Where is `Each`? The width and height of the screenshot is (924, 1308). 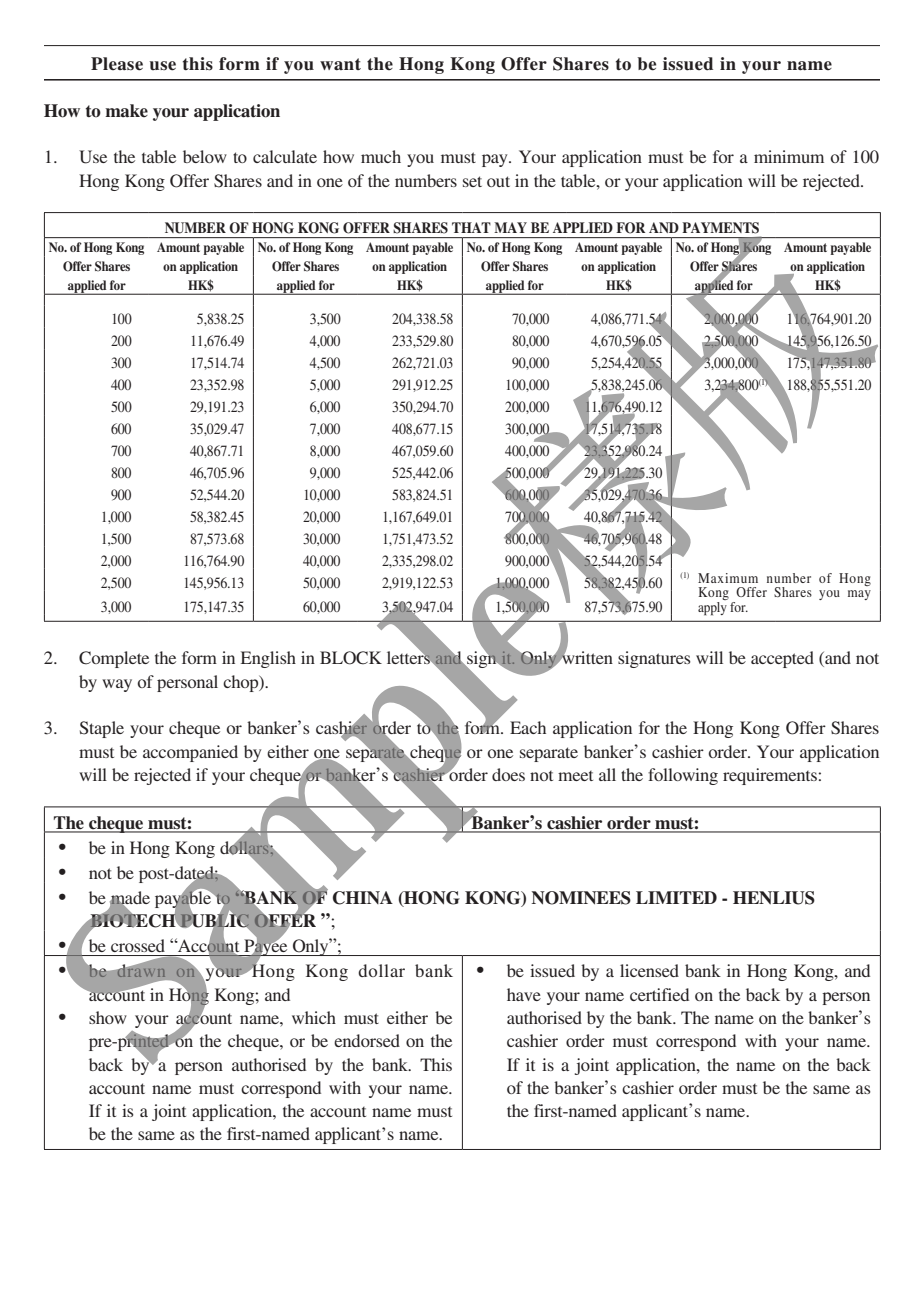 Each is located at coordinates (528, 727).
